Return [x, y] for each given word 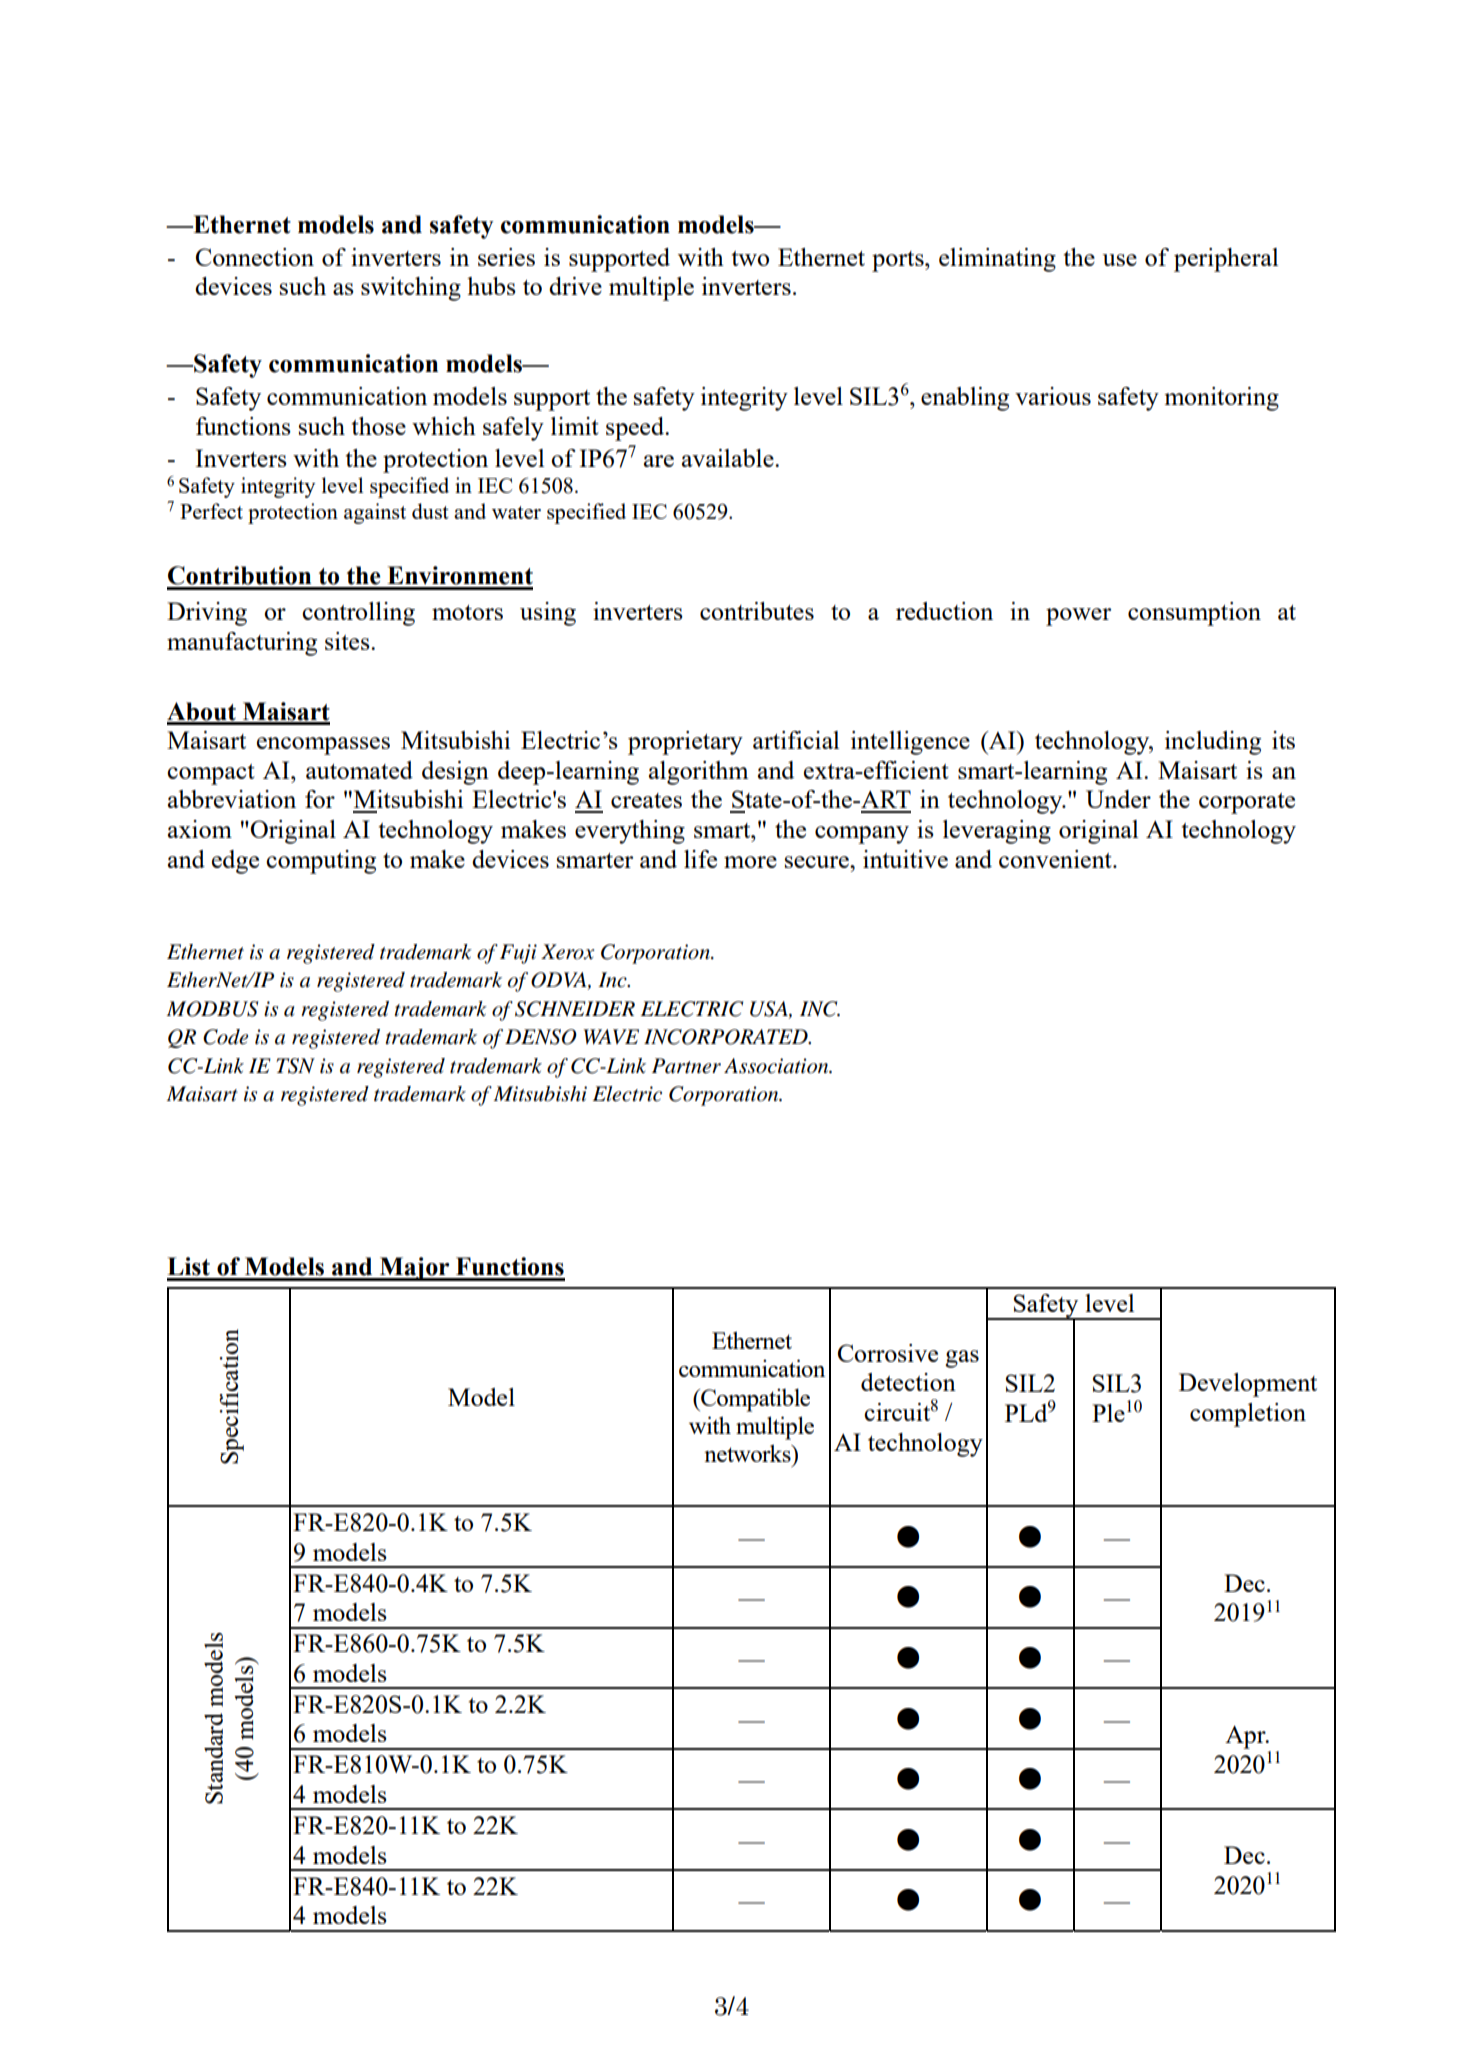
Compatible [754, 1400]
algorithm [698, 773]
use [1119, 260]
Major [415, 1269]
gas [962, 1359]
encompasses [323, 746]
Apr [1246, 1737]
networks [748, 1453]
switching [411, 289]
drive [575, 286]
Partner [686, 1066]
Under [1118, 799]
